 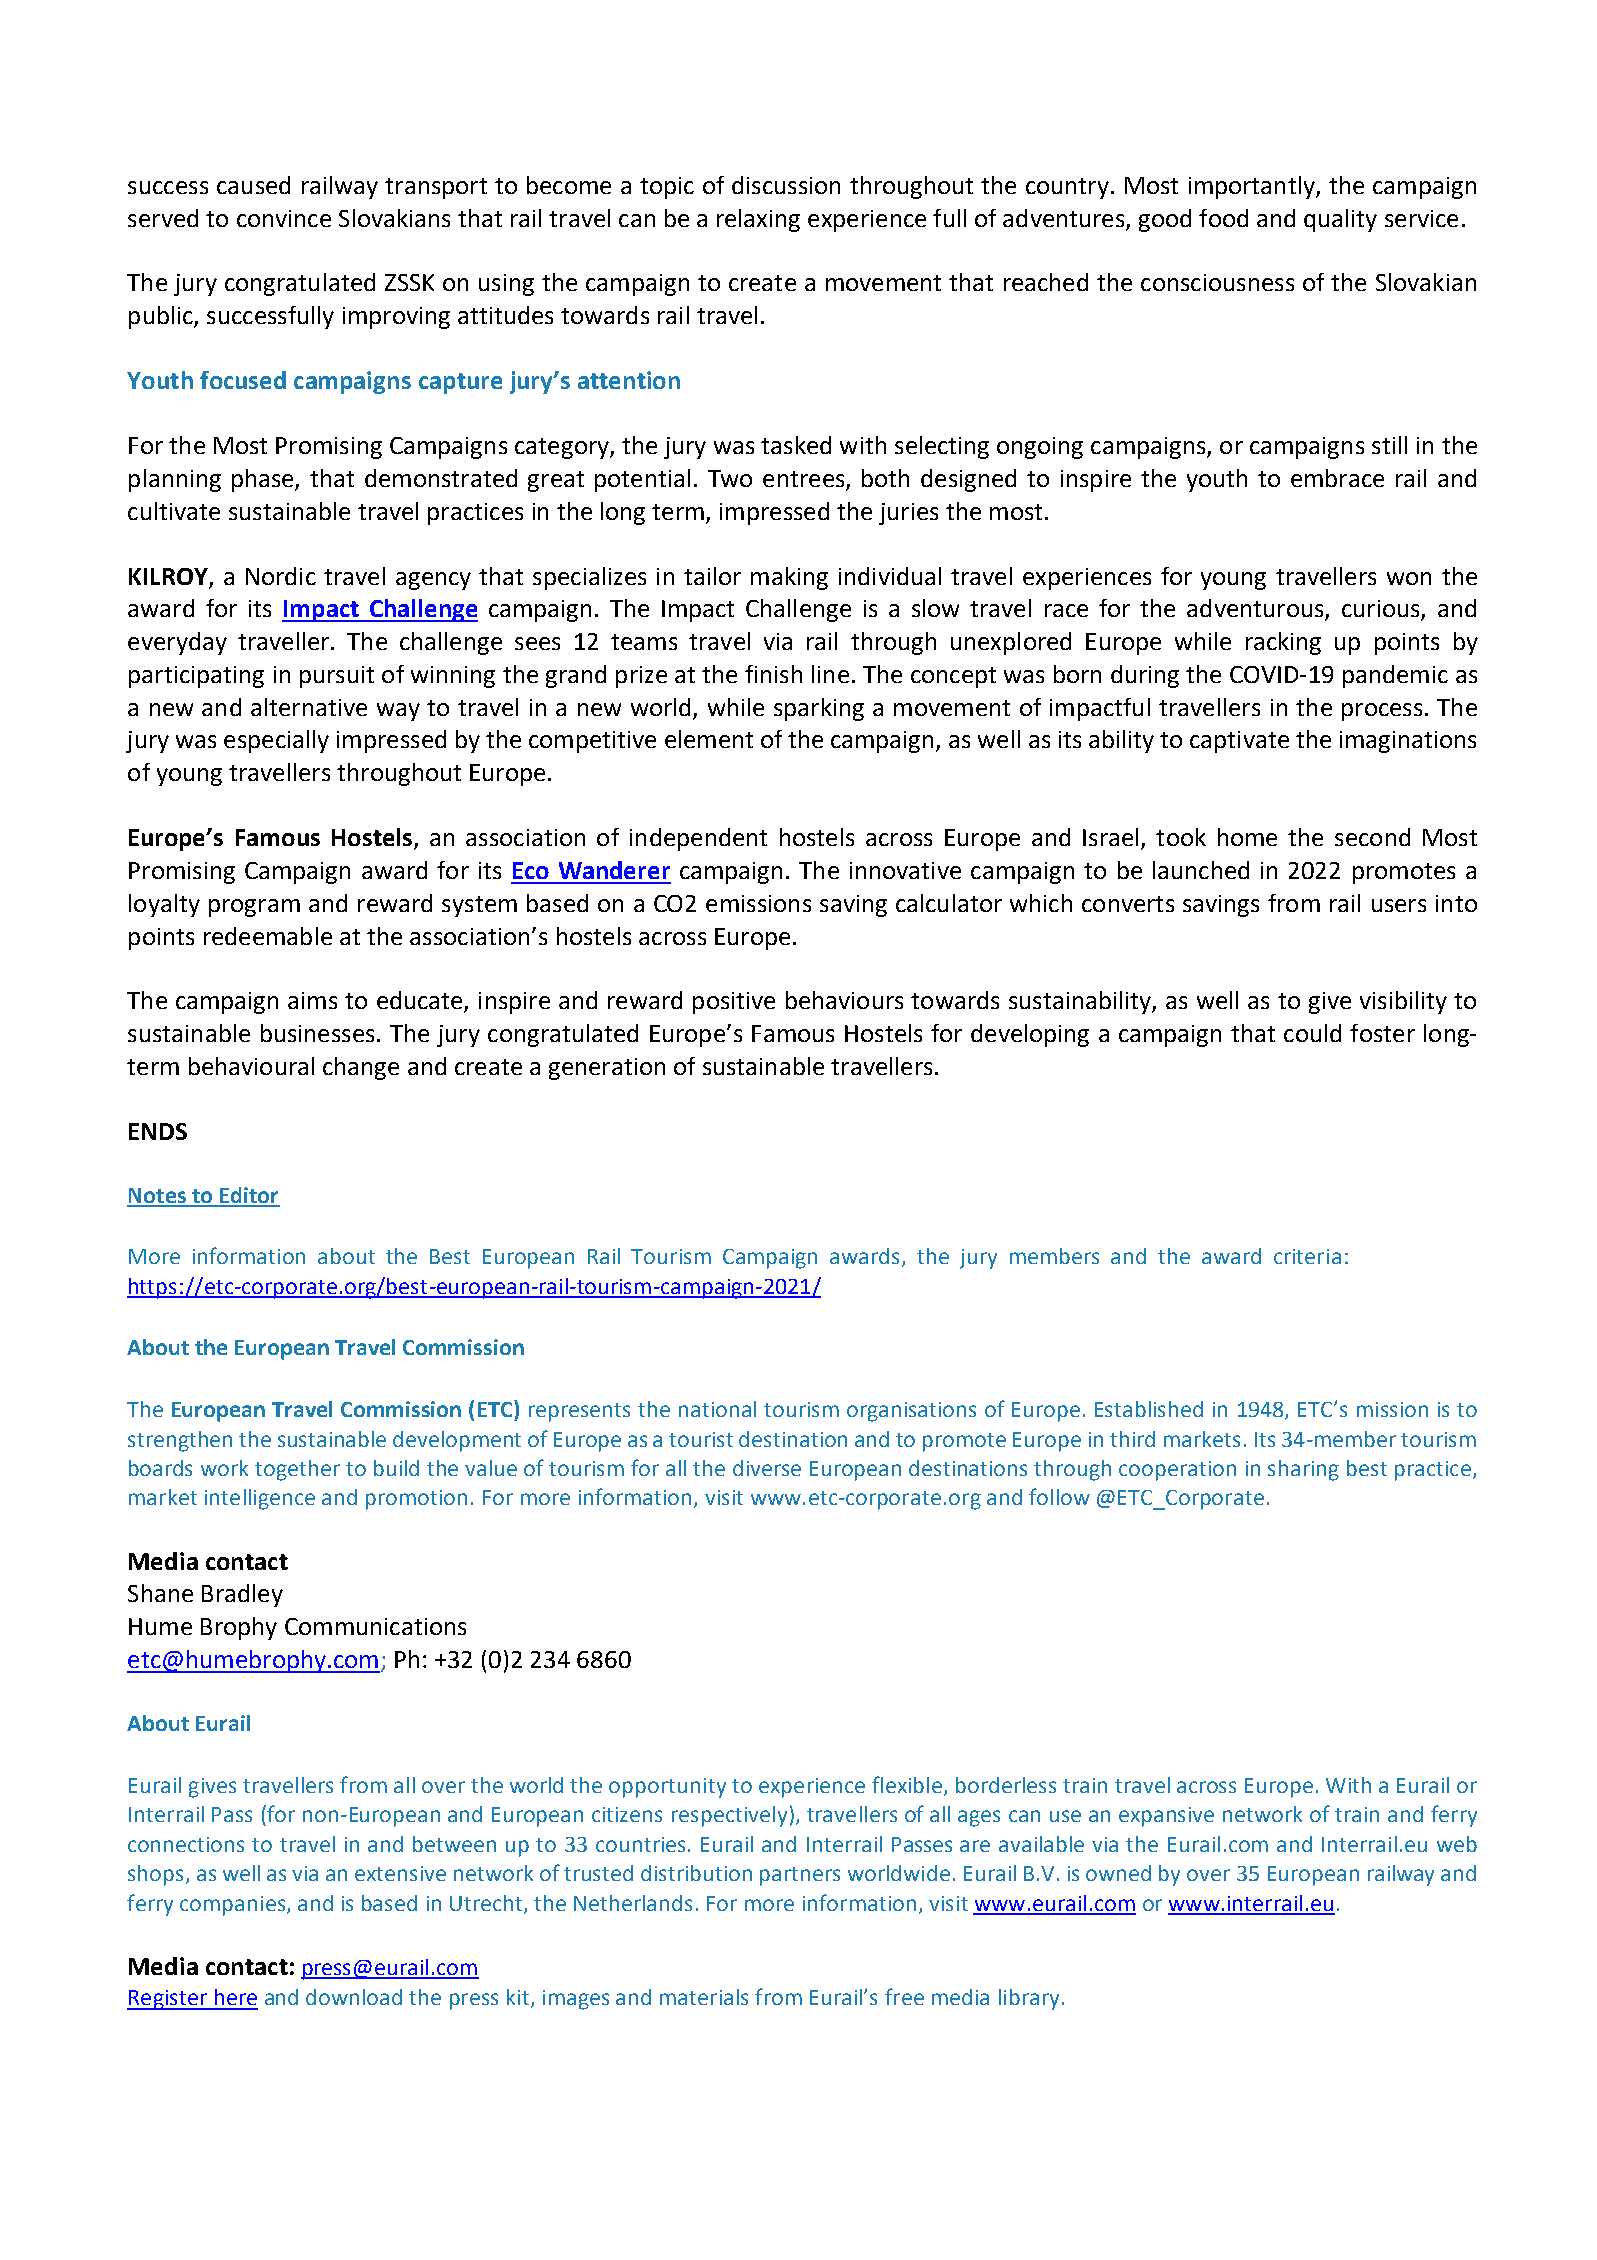 I want to click on quality, so click(x=1340, y=220).
